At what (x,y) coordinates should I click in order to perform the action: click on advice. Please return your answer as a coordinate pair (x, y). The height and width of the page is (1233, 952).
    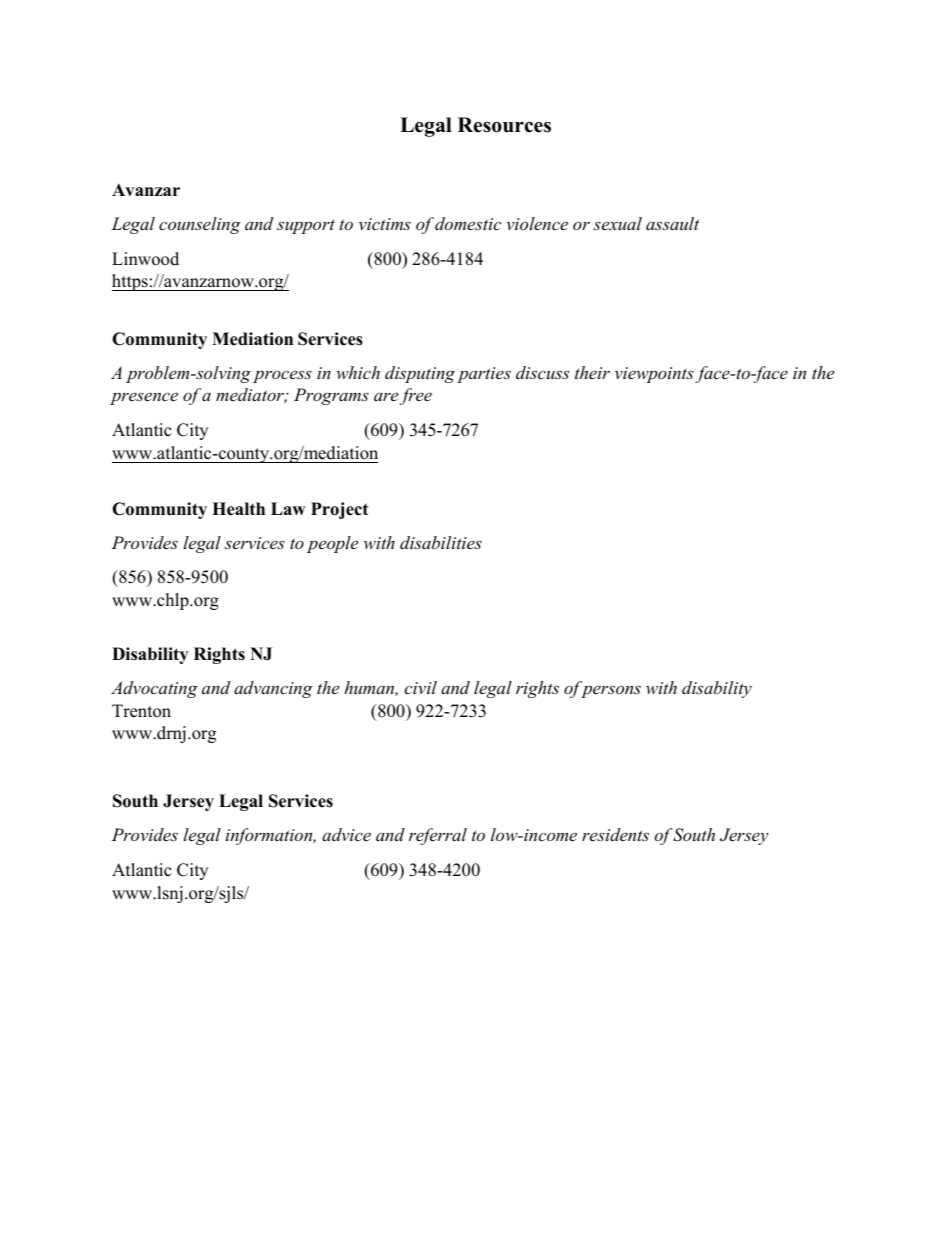
    Looking at the image, I should click on (346, 834).
